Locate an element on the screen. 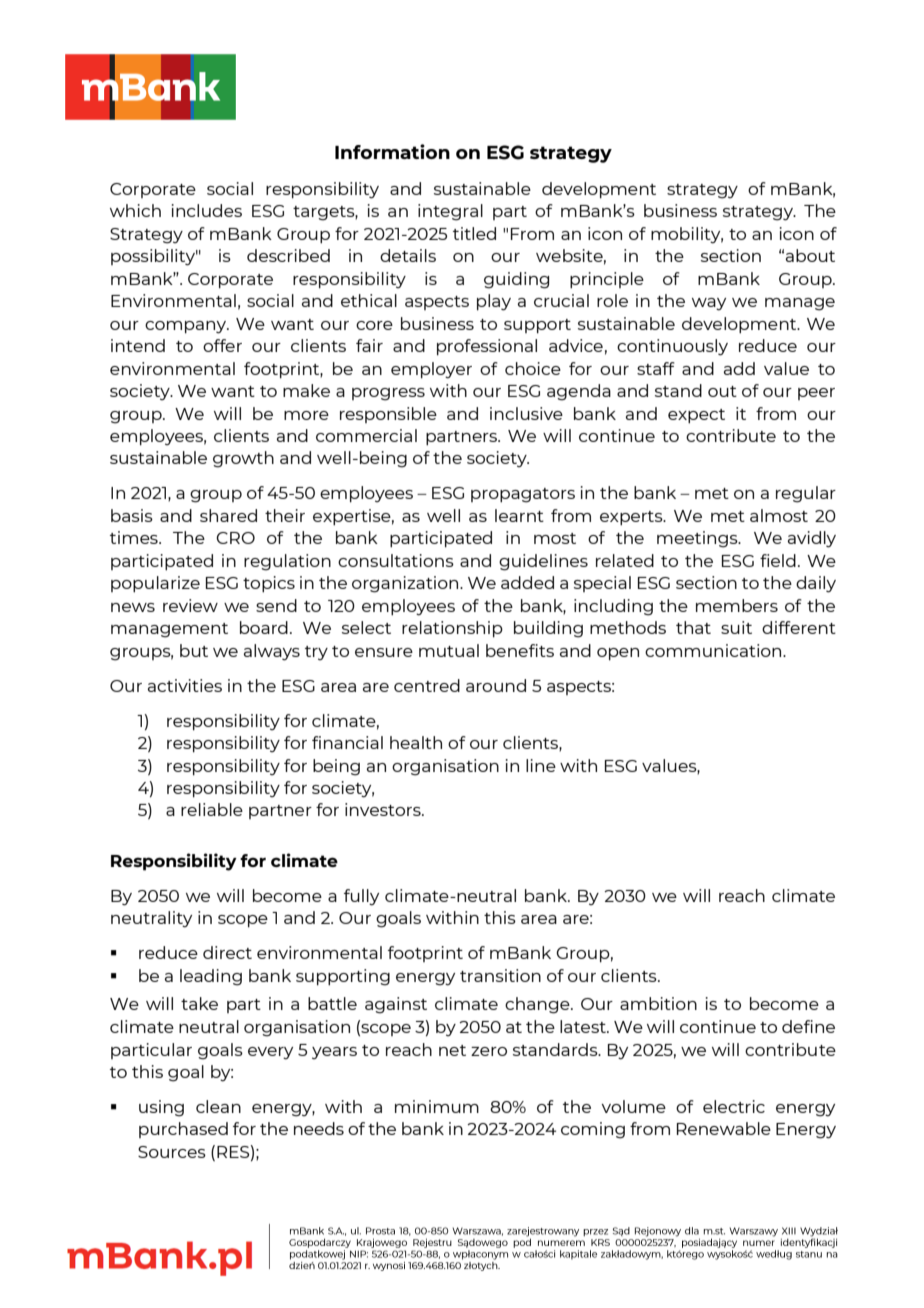 The height and width of the screenshot is (1308, 924). clean is located at coordinates (218, 1106).
